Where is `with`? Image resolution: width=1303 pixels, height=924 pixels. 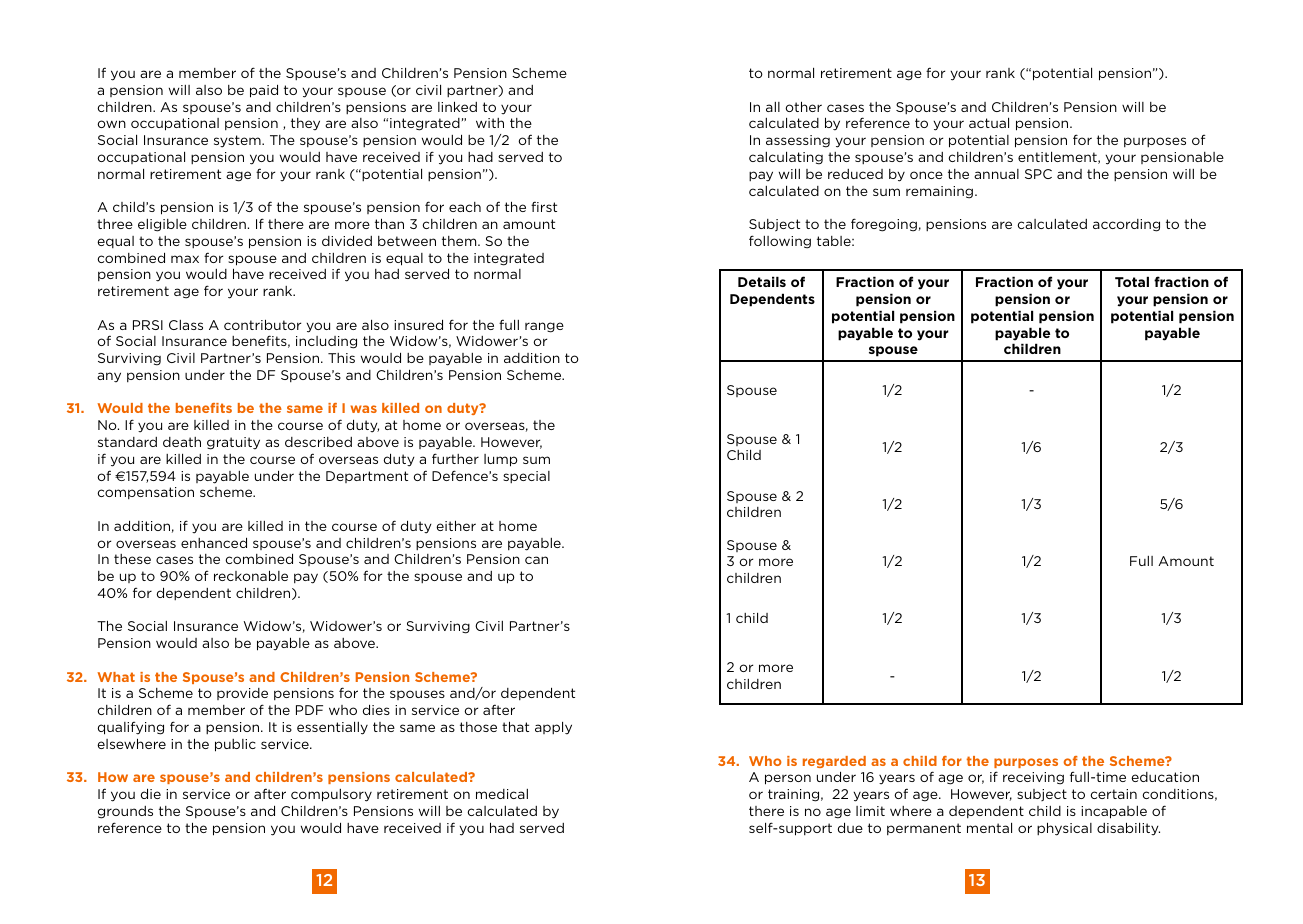
with is located at coordinates (490, 123).
